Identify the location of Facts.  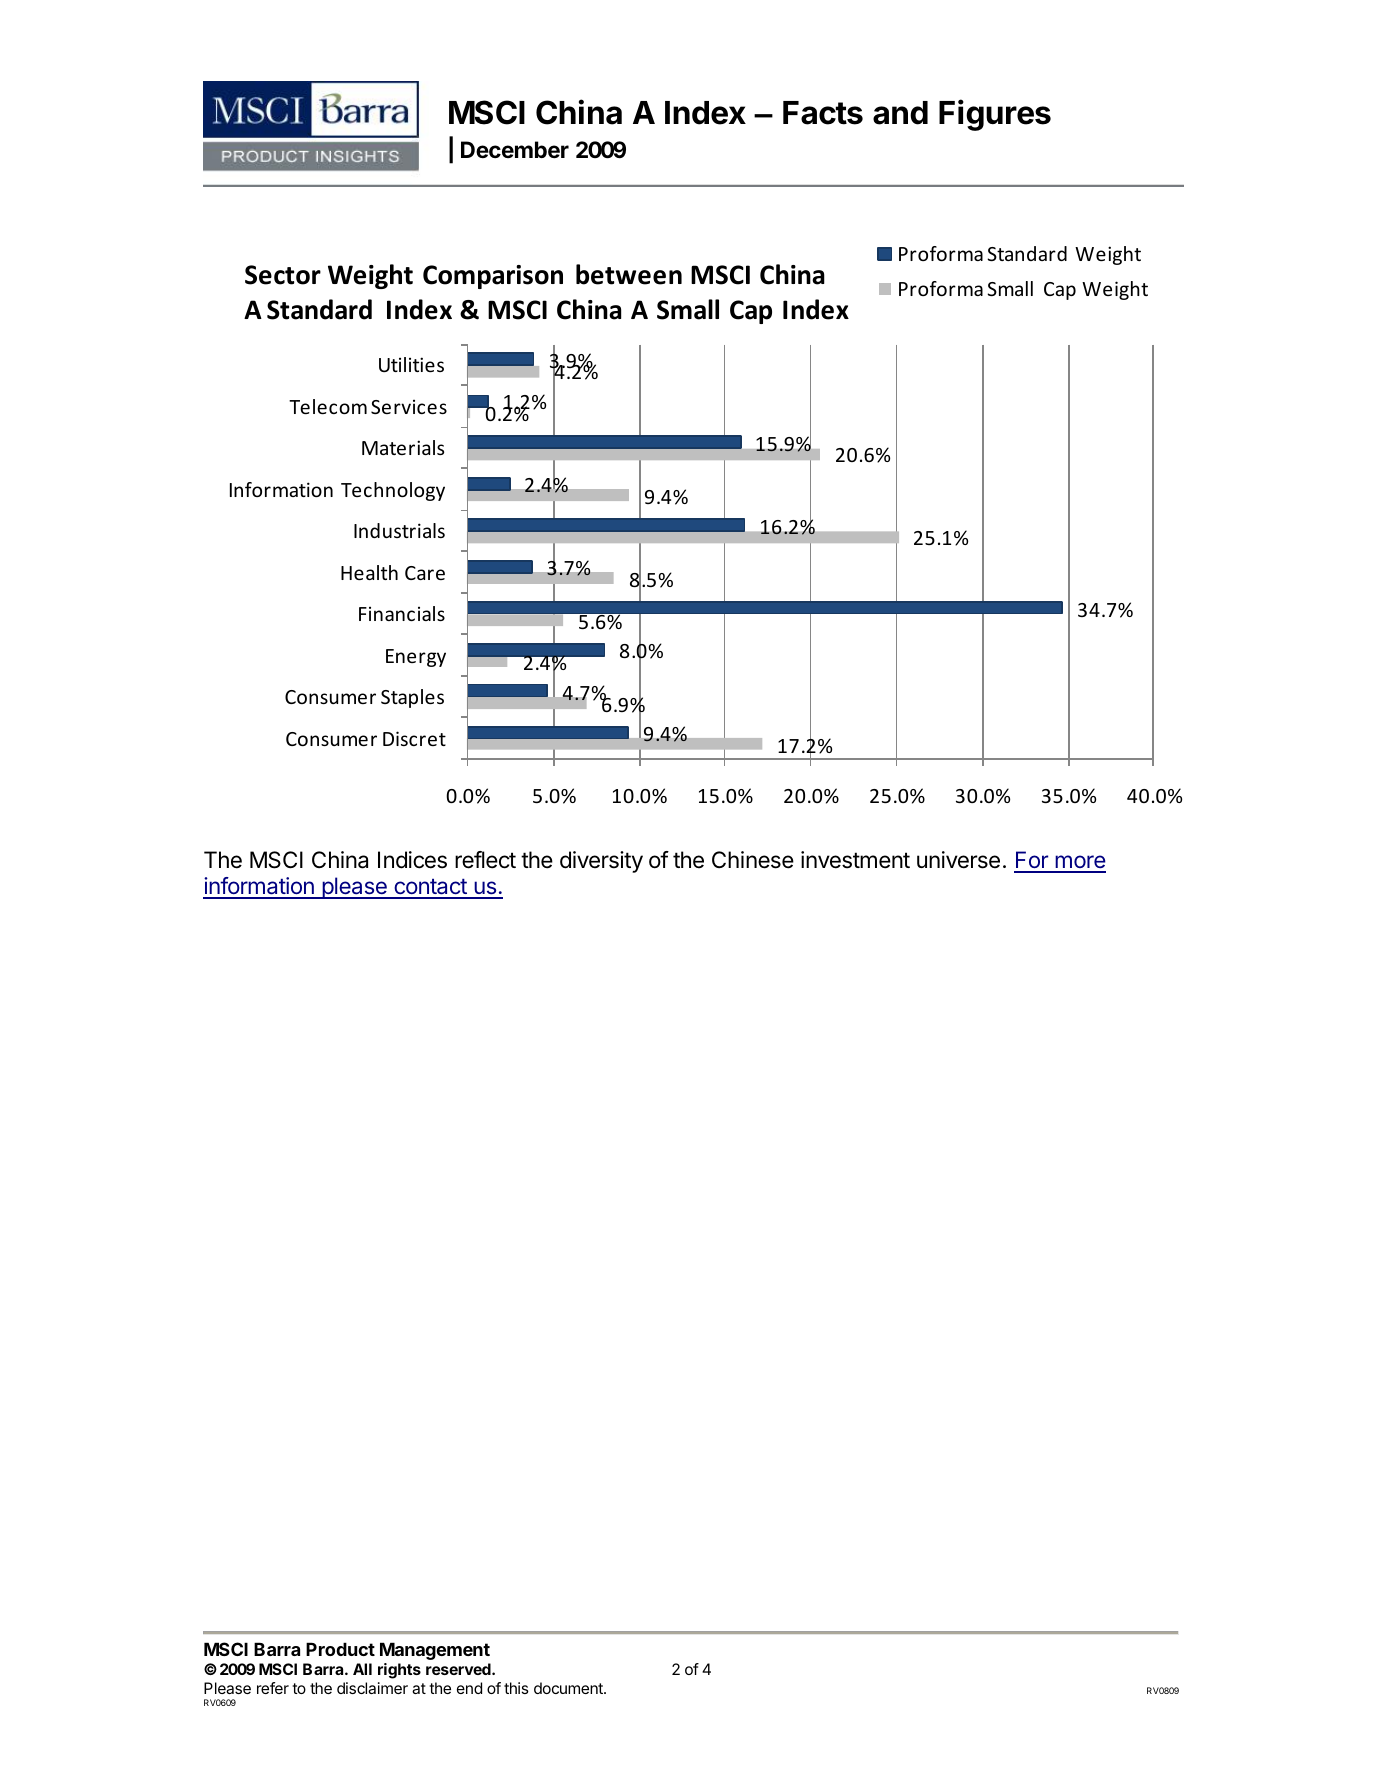
(823, 113).
